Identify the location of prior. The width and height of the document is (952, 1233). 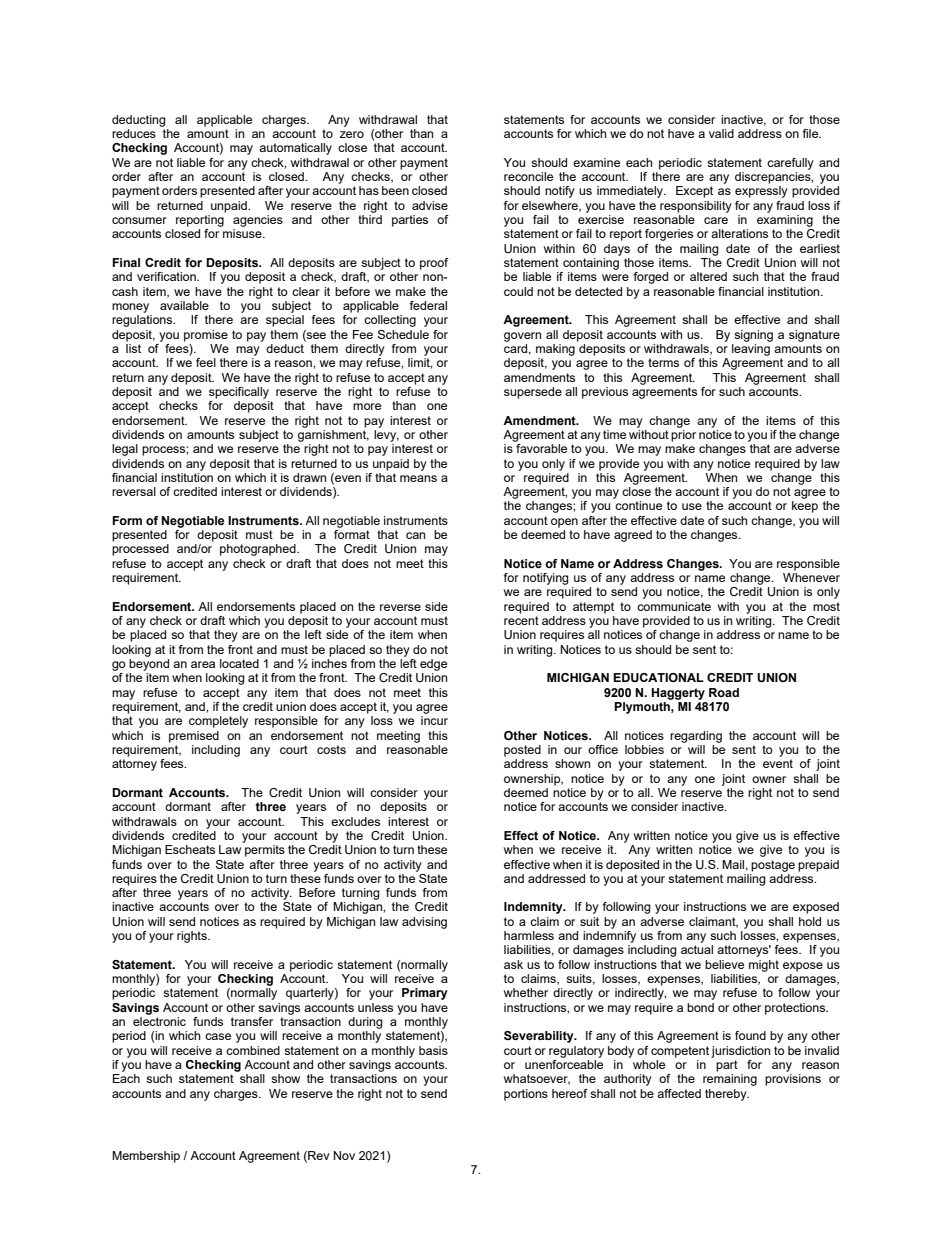
(683, 434).
